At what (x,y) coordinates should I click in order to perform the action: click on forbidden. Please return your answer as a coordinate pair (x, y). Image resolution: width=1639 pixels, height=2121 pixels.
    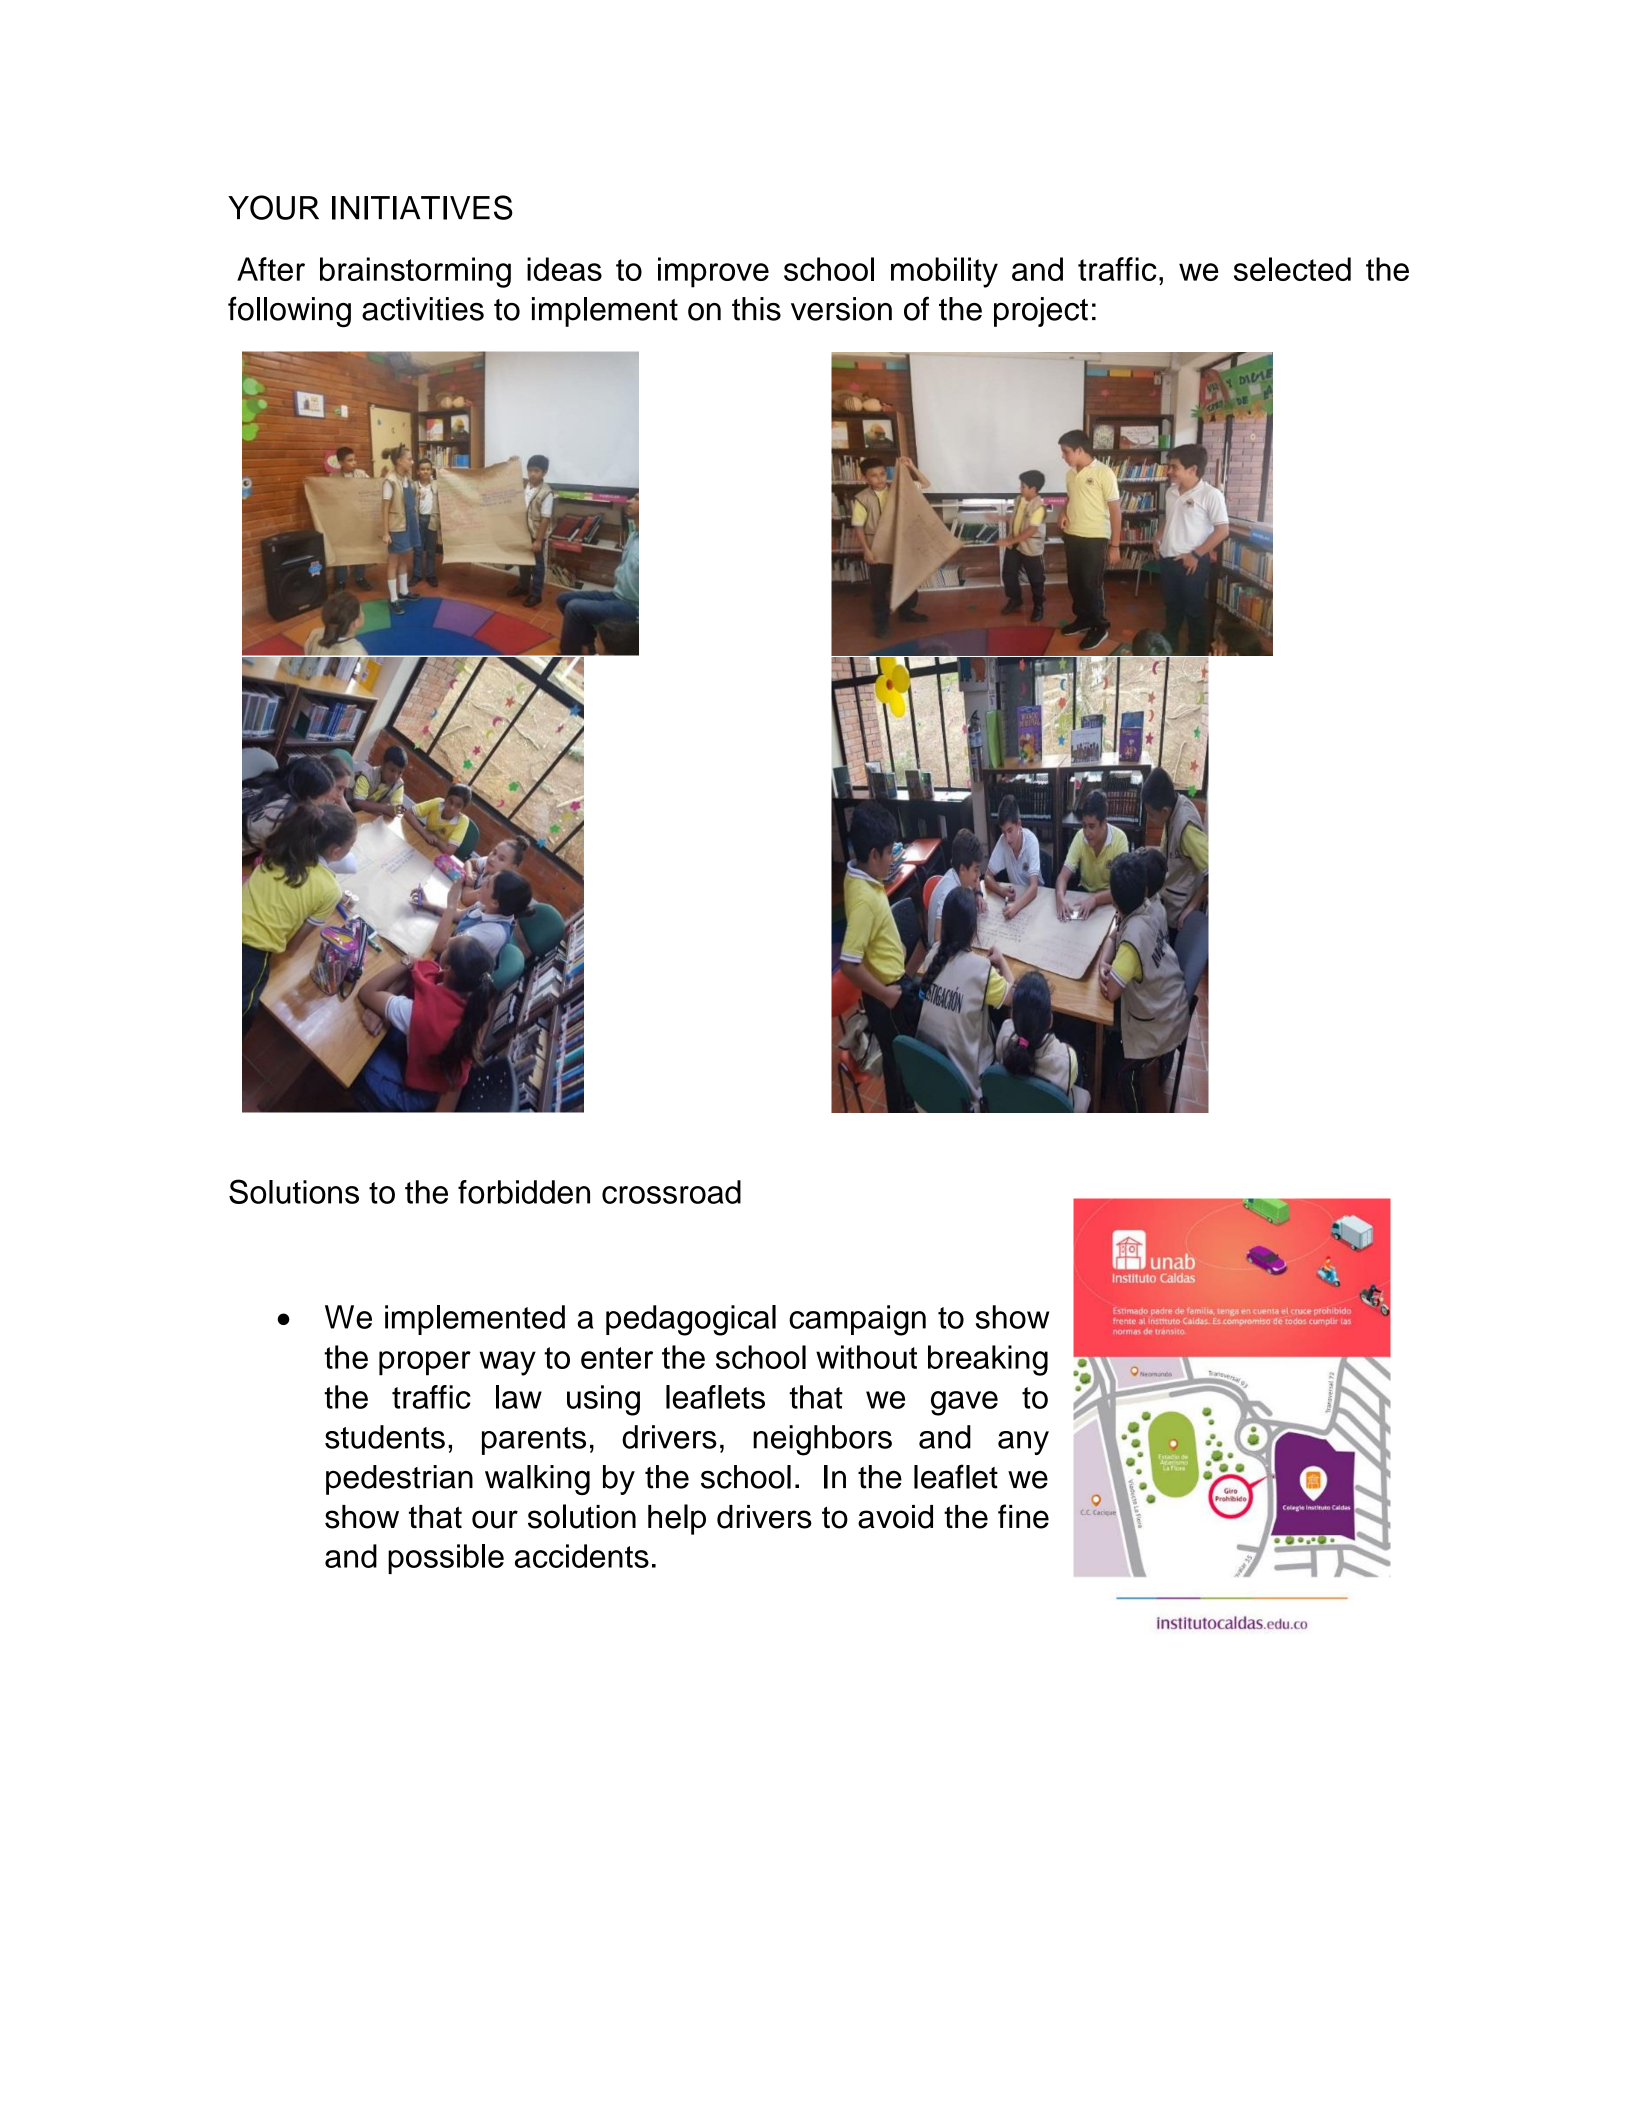
    Looking at the image, I should click on (524, 1192).
